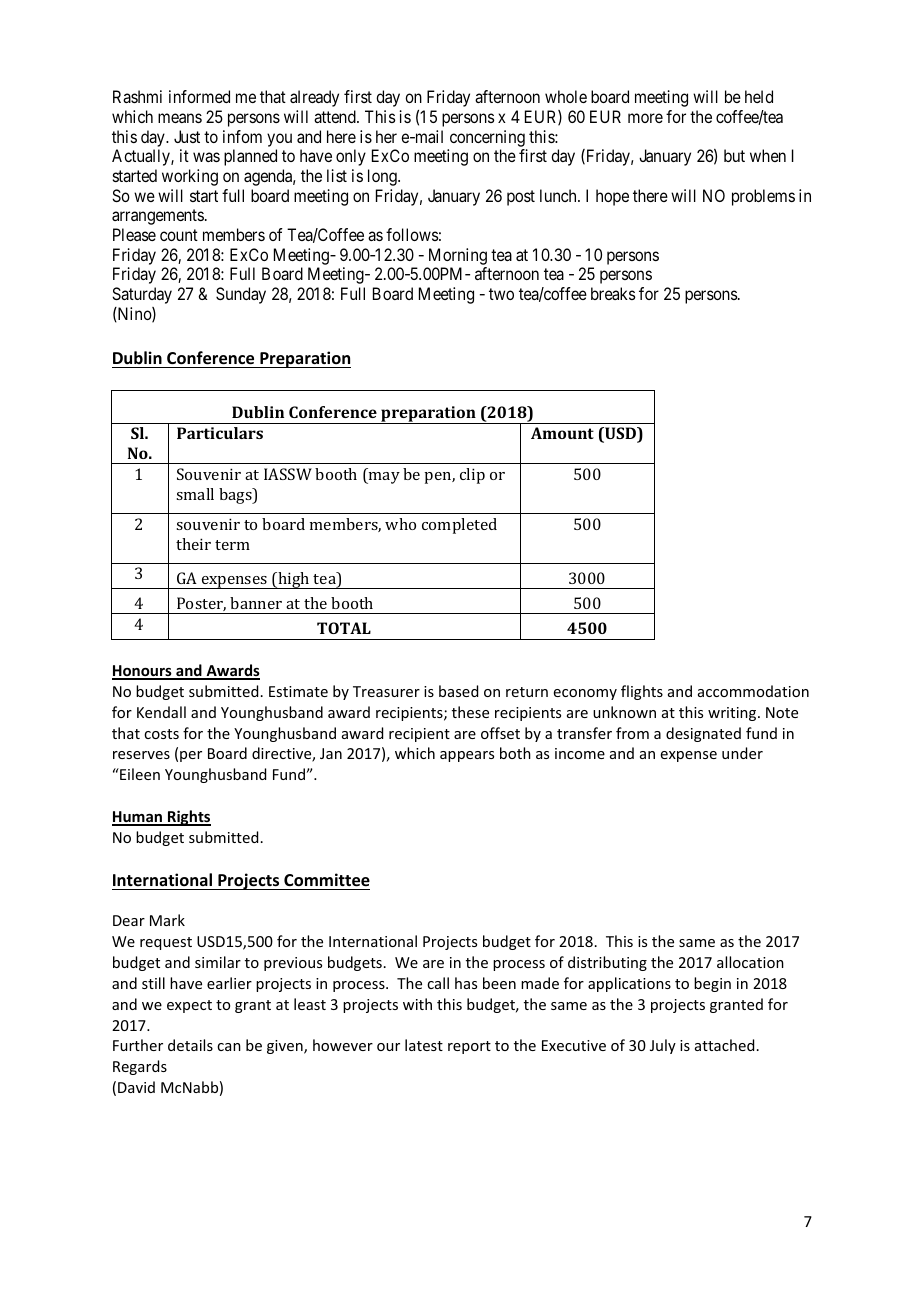 This page has height=1308, width=924. What do you see at coordinates (190, 1045) in the page?
I see `details` at bounding box center [190, 1045].
